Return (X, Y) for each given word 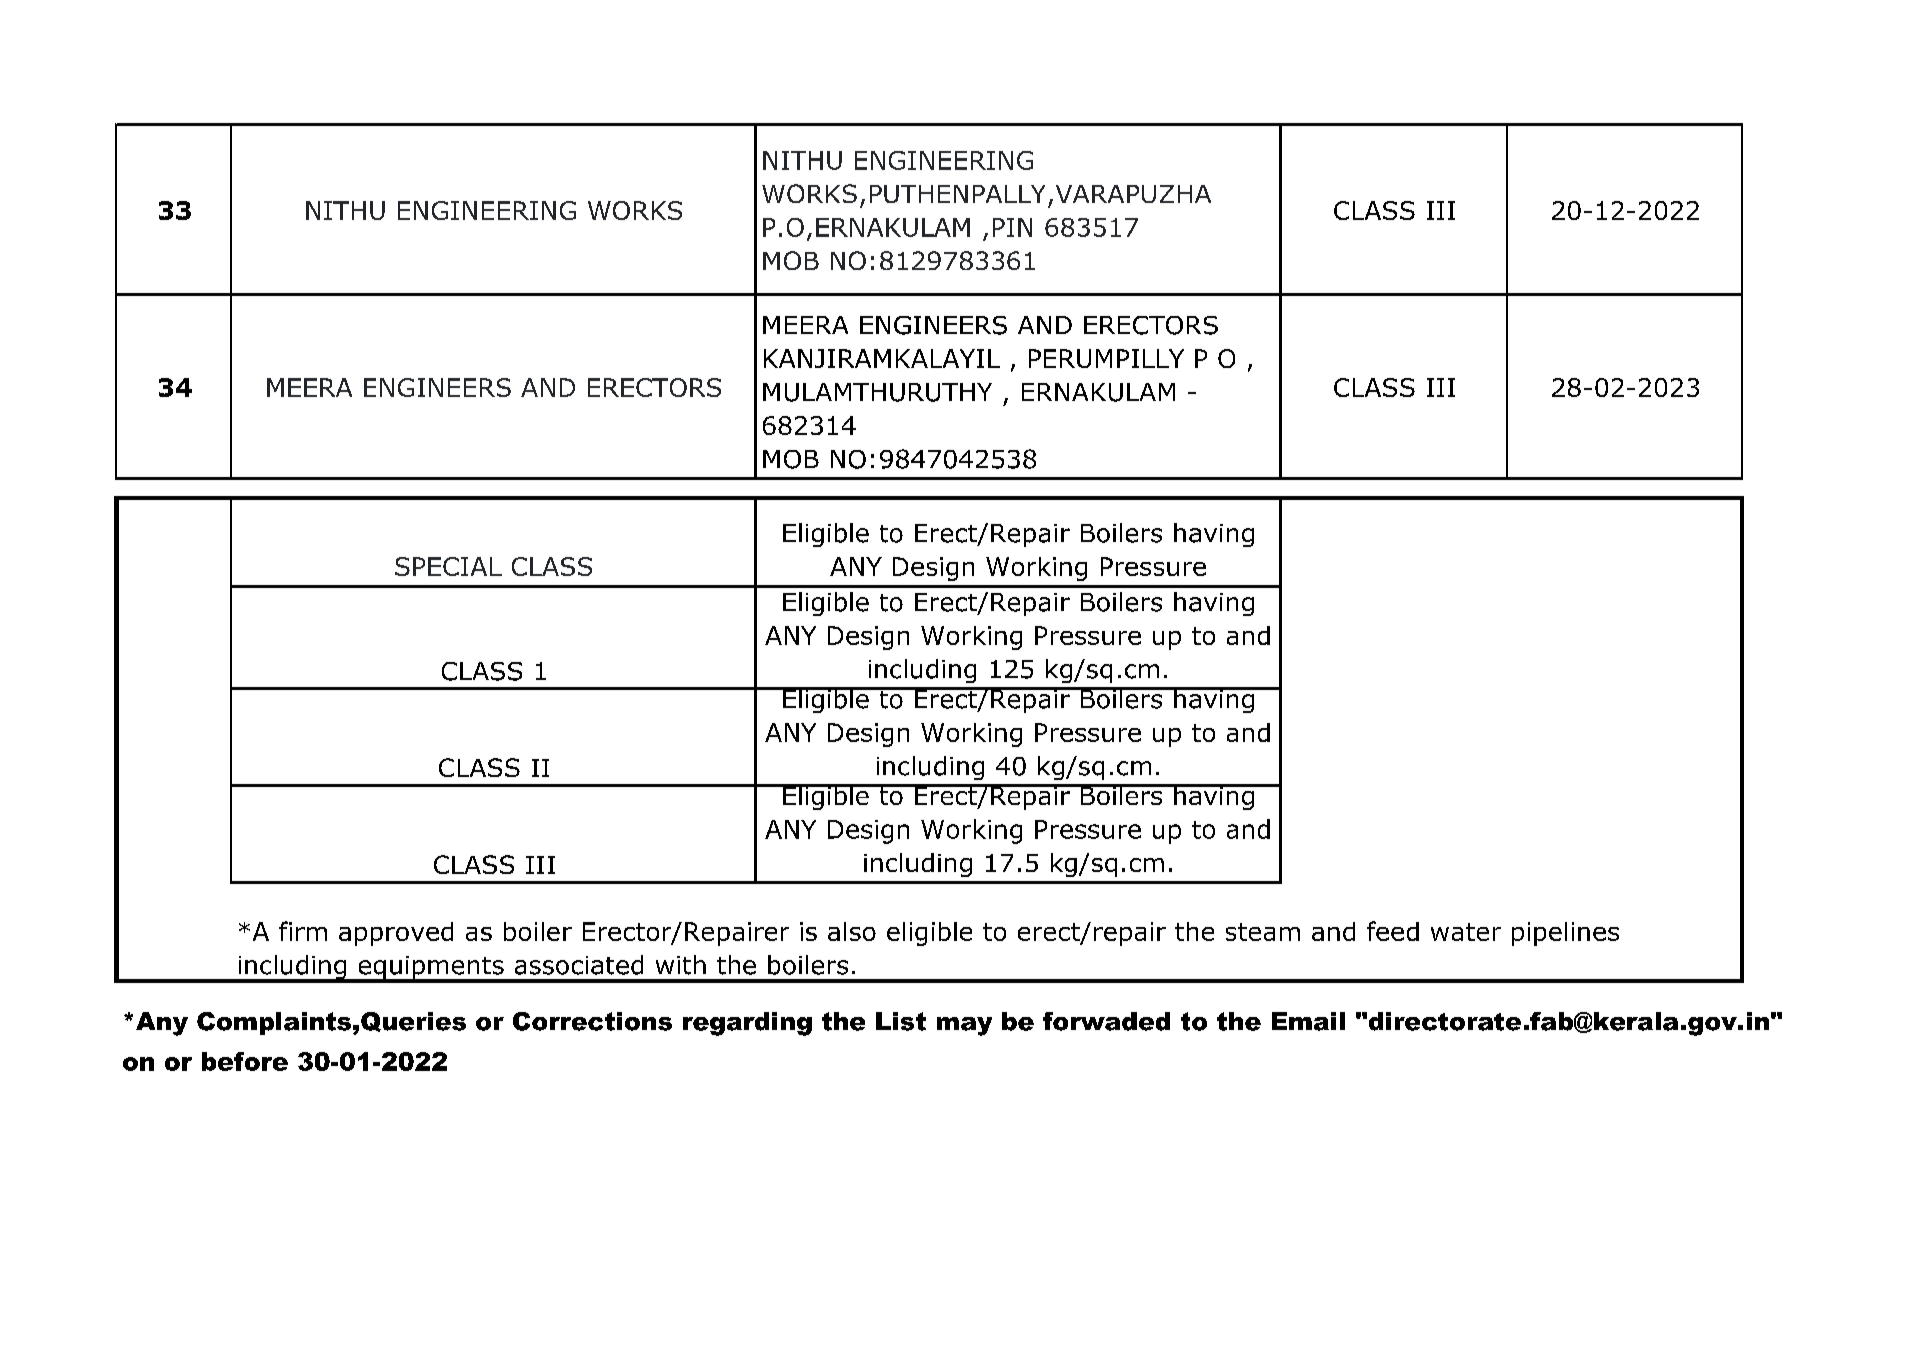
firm (303, 931)
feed (1393, 931)
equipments (431, 969)
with (681, 965)
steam (1263, 932)
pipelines (1565, 934)
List (901, 1021)
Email (1308, 1021)
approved (396, 934)
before (245, 1061)
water (1466, 932)
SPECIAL (448, 566)
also (852, 931)
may (964, 1026)
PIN (1012, 227)
